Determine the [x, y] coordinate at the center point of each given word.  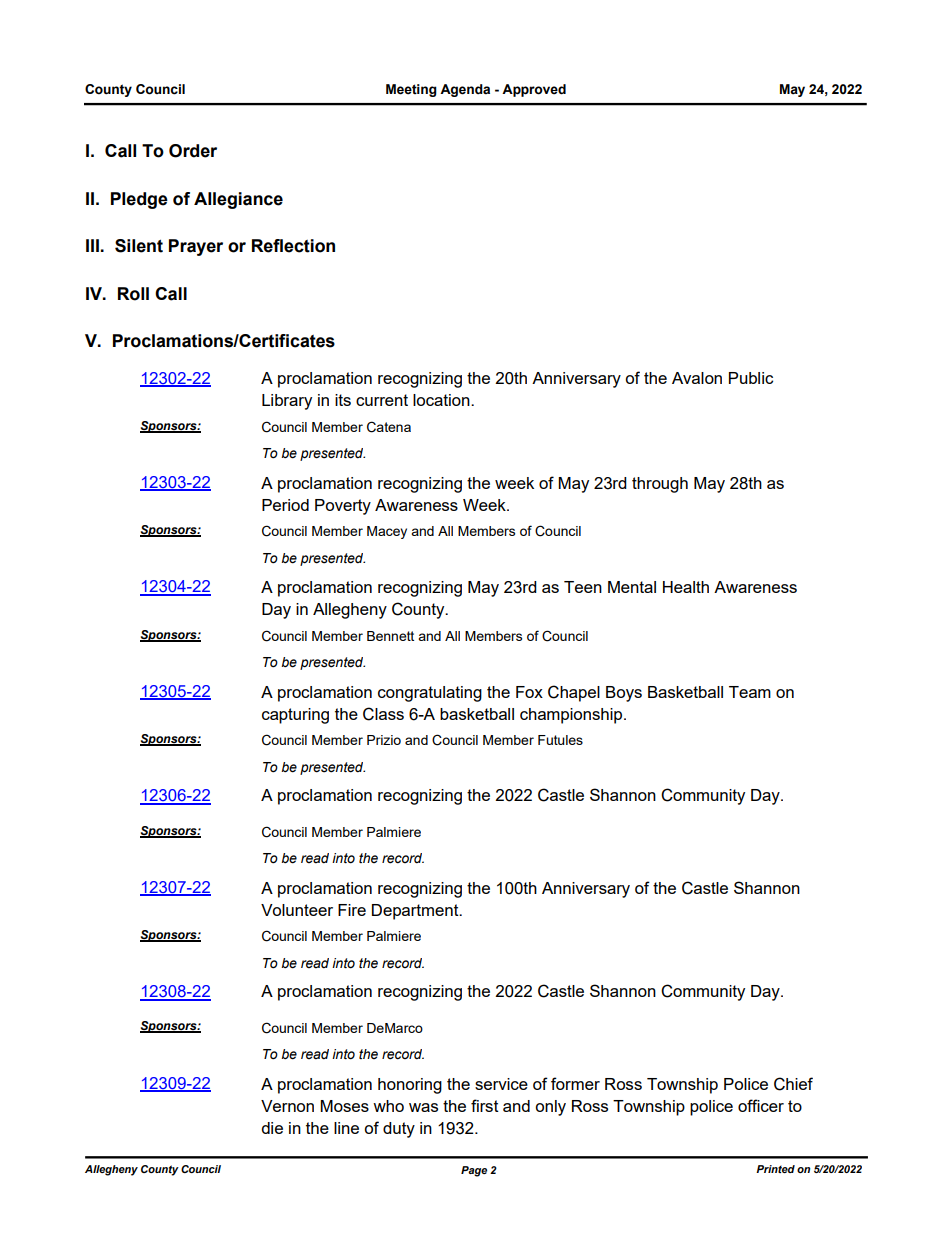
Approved [534, 90]
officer [761, 1105]
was [423, 1107]
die [272, 1128]
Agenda [465, 90]
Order [193, 151]
